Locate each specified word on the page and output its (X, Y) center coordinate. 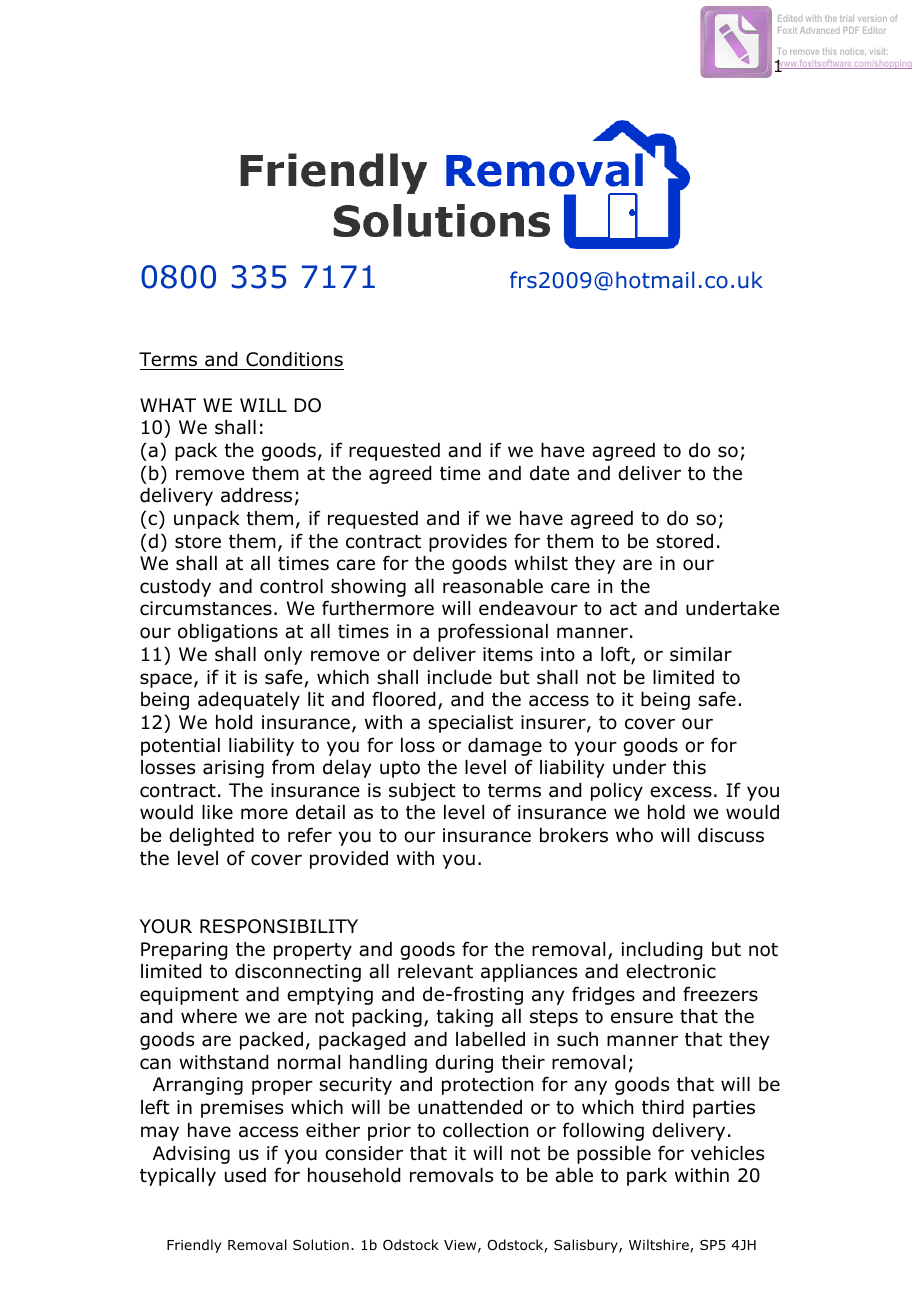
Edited (790, 18)
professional (493, 632)
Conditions (294, 361)
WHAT (168, 405)
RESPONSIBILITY (279, 926)
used (245, 1175)
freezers (720, 994)
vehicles (727, 1153)
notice (853, 52)
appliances (529, 973)
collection (485, 1130)
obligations (228, 633)
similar (701, 654)
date (549, 473)
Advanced (820, 30)
